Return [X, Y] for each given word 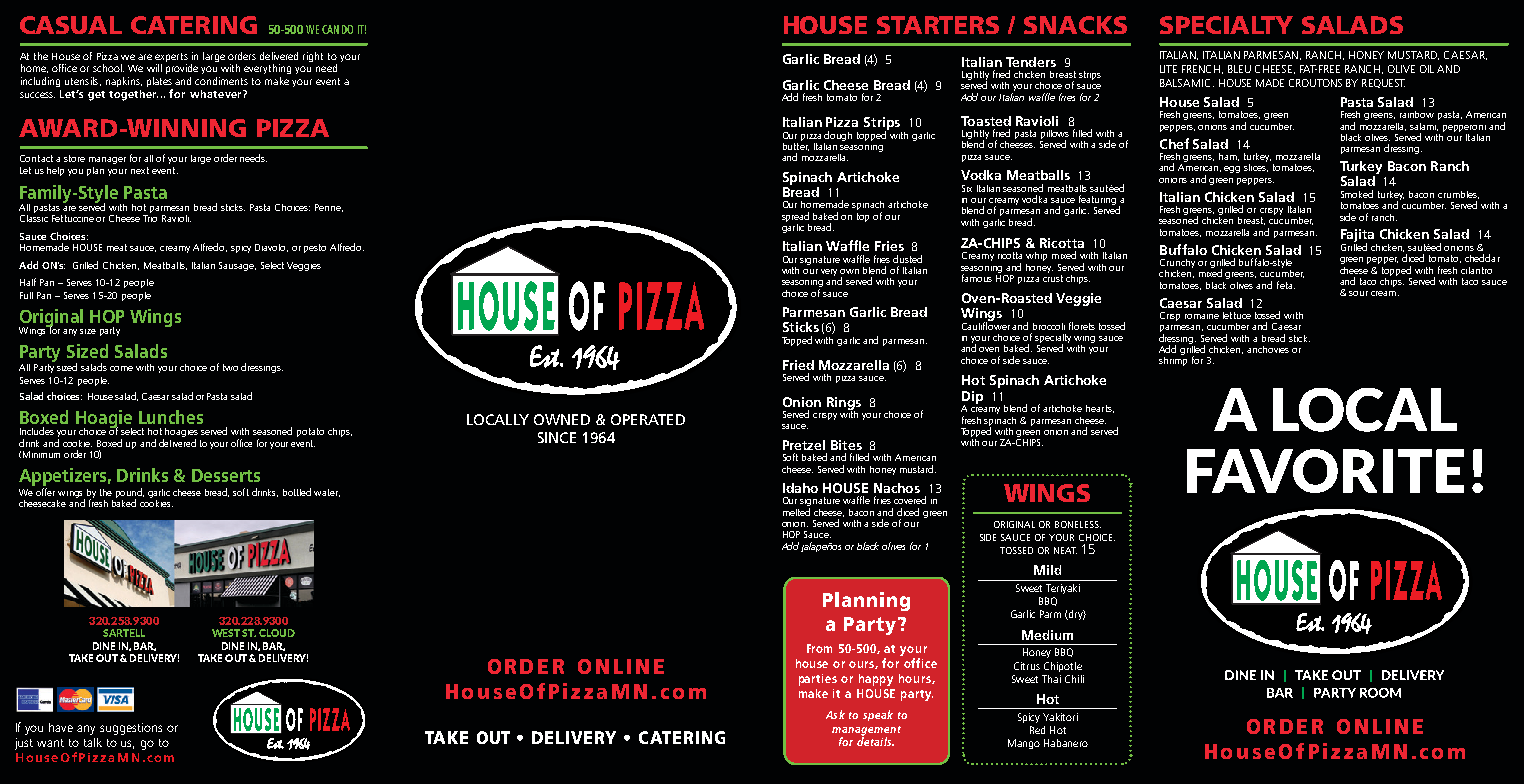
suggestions [131, 729]
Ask [835, 714]
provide [182, 69]
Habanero [1066, 743]
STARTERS [938, 25]
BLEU [1239, 69]
